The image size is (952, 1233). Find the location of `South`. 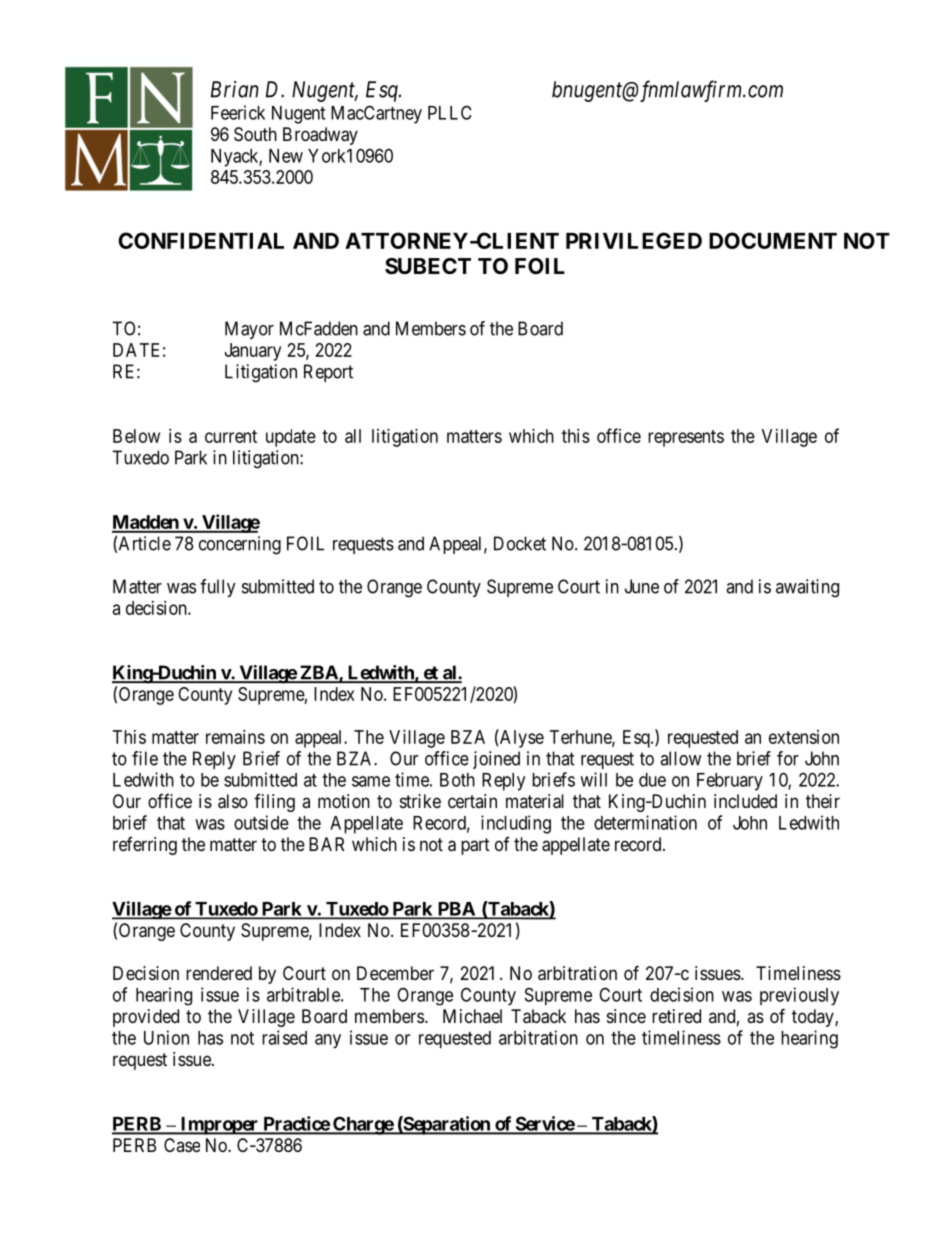

South is located at coordinates (255, 134).
